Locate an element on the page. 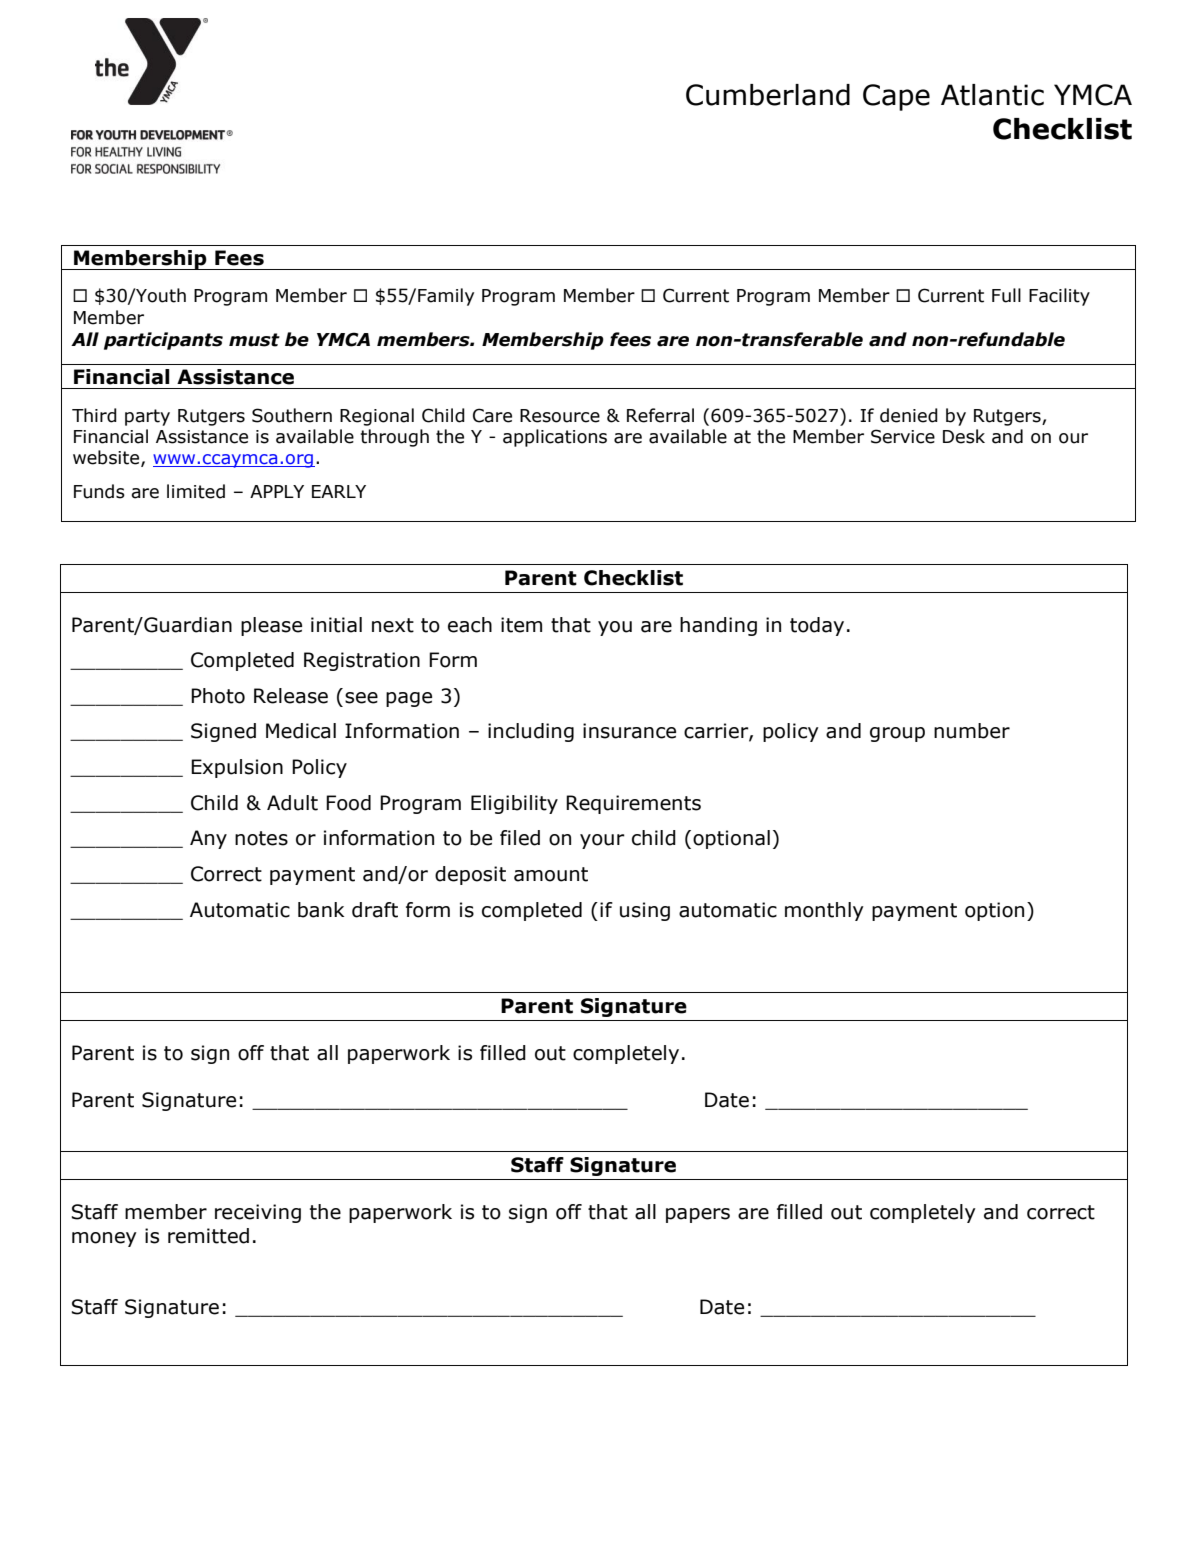 The width and height of the document is (1202, 1555). receiving is located at coordinates (258, 1213).
